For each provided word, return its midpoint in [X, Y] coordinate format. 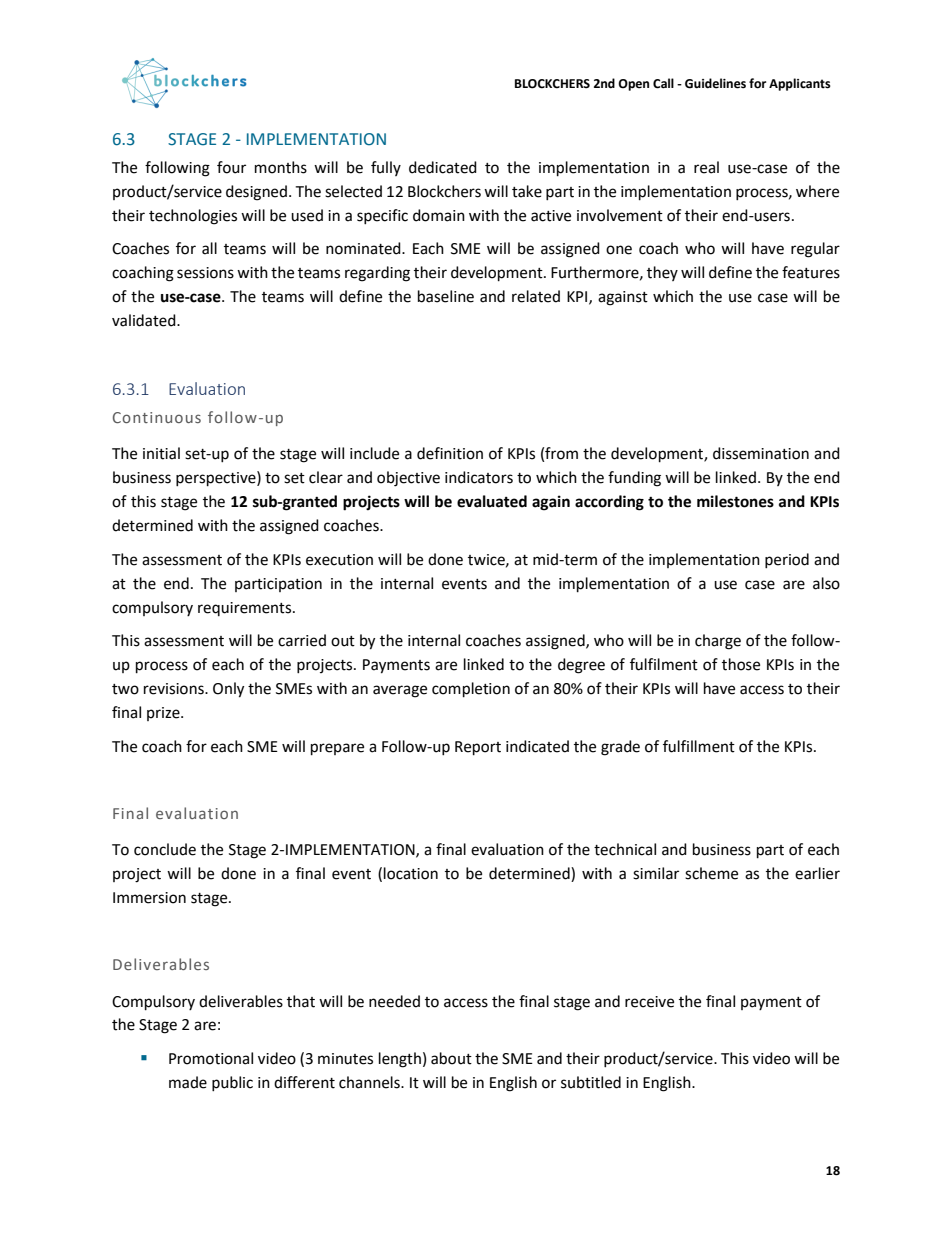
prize [164, 714]
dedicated [443, 167]
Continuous [157, 417]
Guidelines [715, 83]
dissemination [761, 453]
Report [478, 748]
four [231, 167]
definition [450, 453]
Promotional [211, 1058]
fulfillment [699, 746]
